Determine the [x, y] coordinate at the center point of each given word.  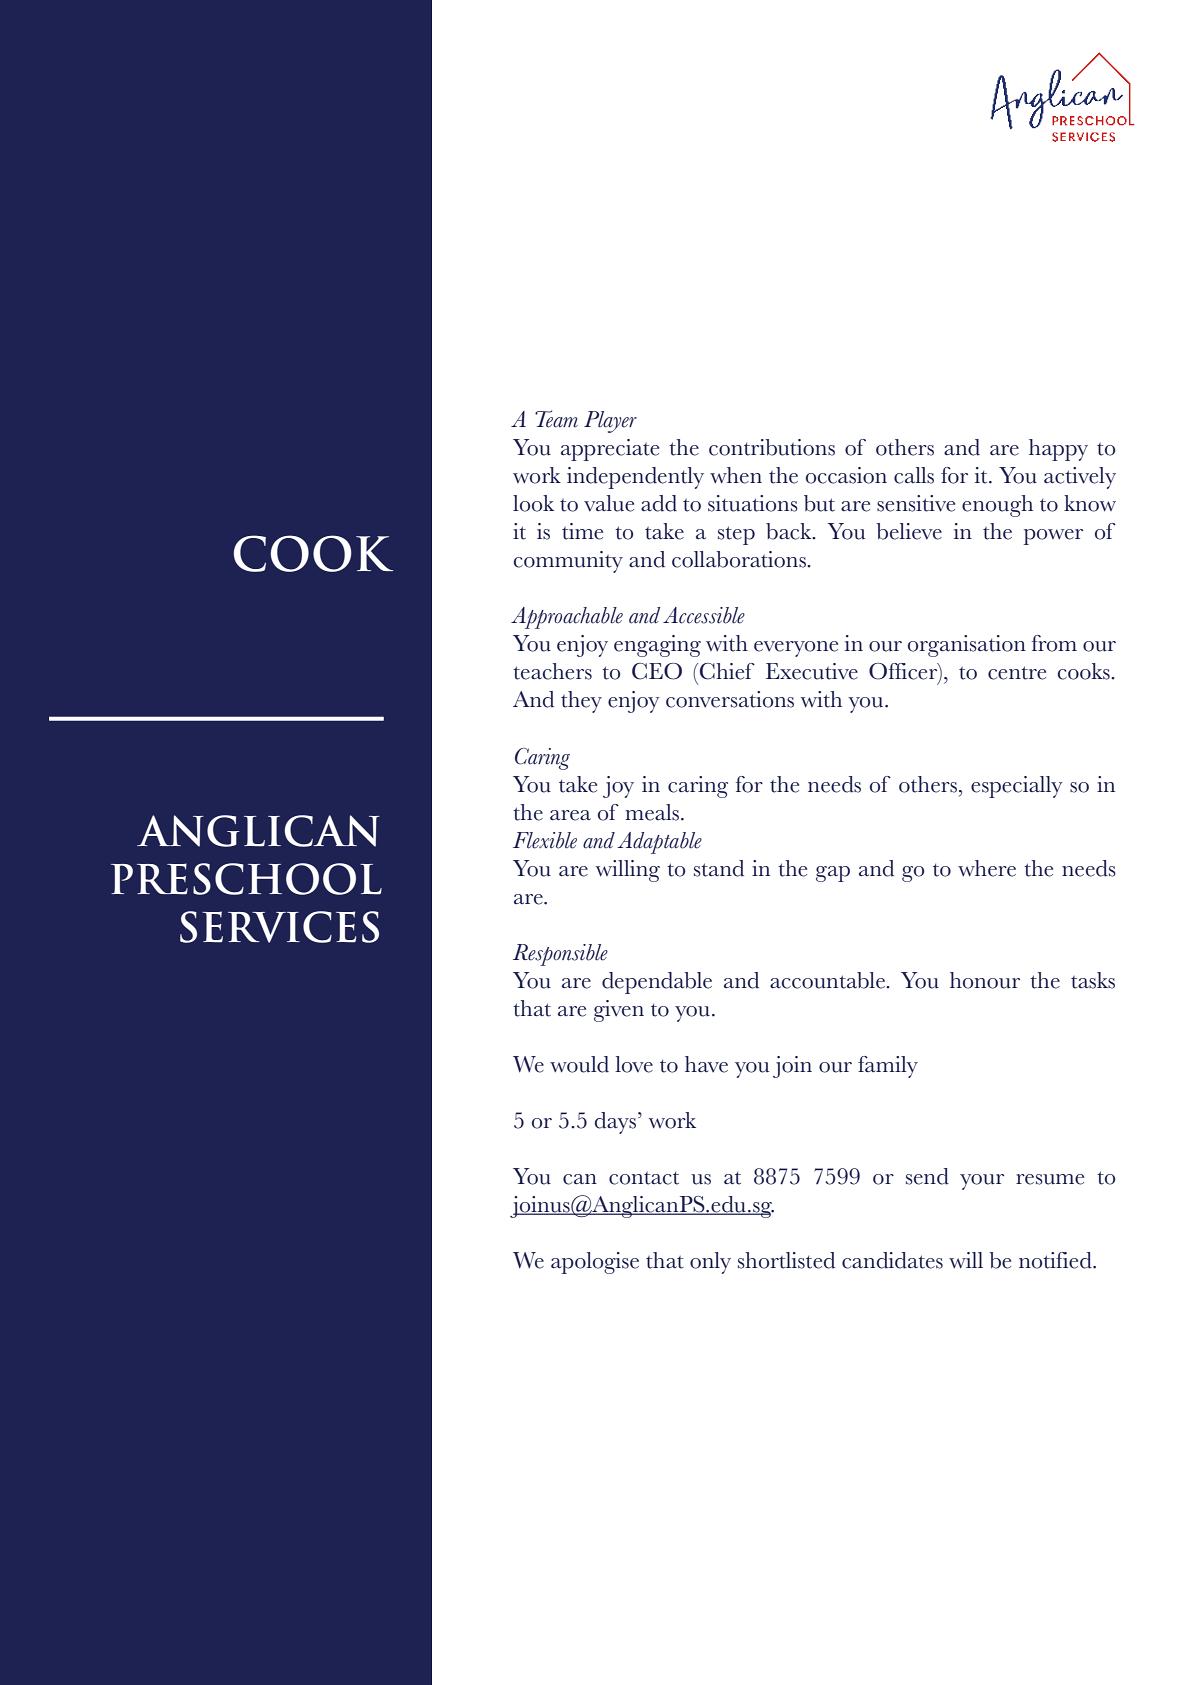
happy [1058, 450]
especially [1017, 787]
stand [719, 868]
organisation [967, 646]
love [634, 1064]
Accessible [704, 615]
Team [556, 419]
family [888, 1067]
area [570, 815]
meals [653, 812]
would [579, 1064]
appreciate [610, 450]
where [987, 868]
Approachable [567, 618]
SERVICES [279, 927]
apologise [595, 1263]
